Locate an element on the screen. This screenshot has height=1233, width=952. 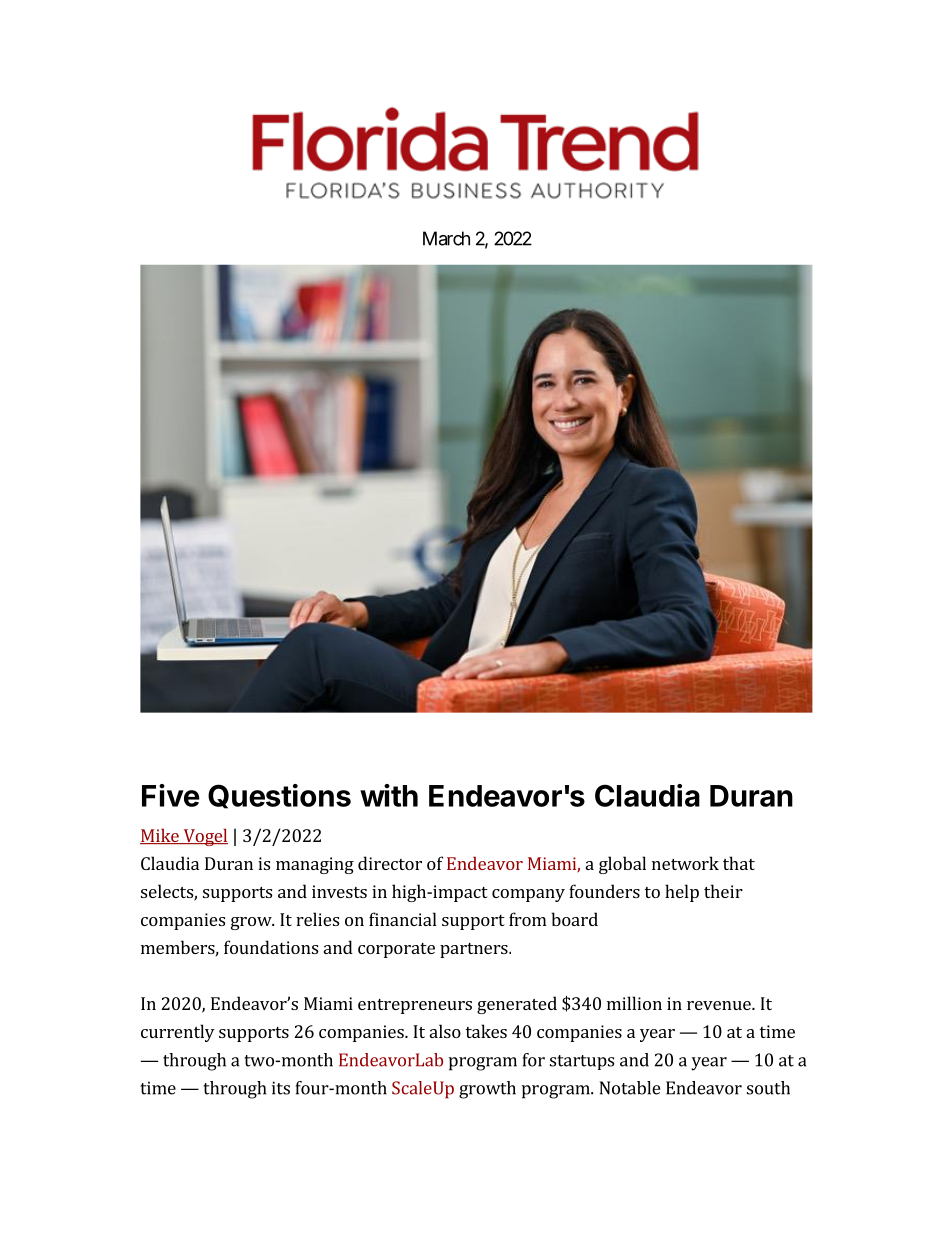
March is located at coordinates (446, 238).
